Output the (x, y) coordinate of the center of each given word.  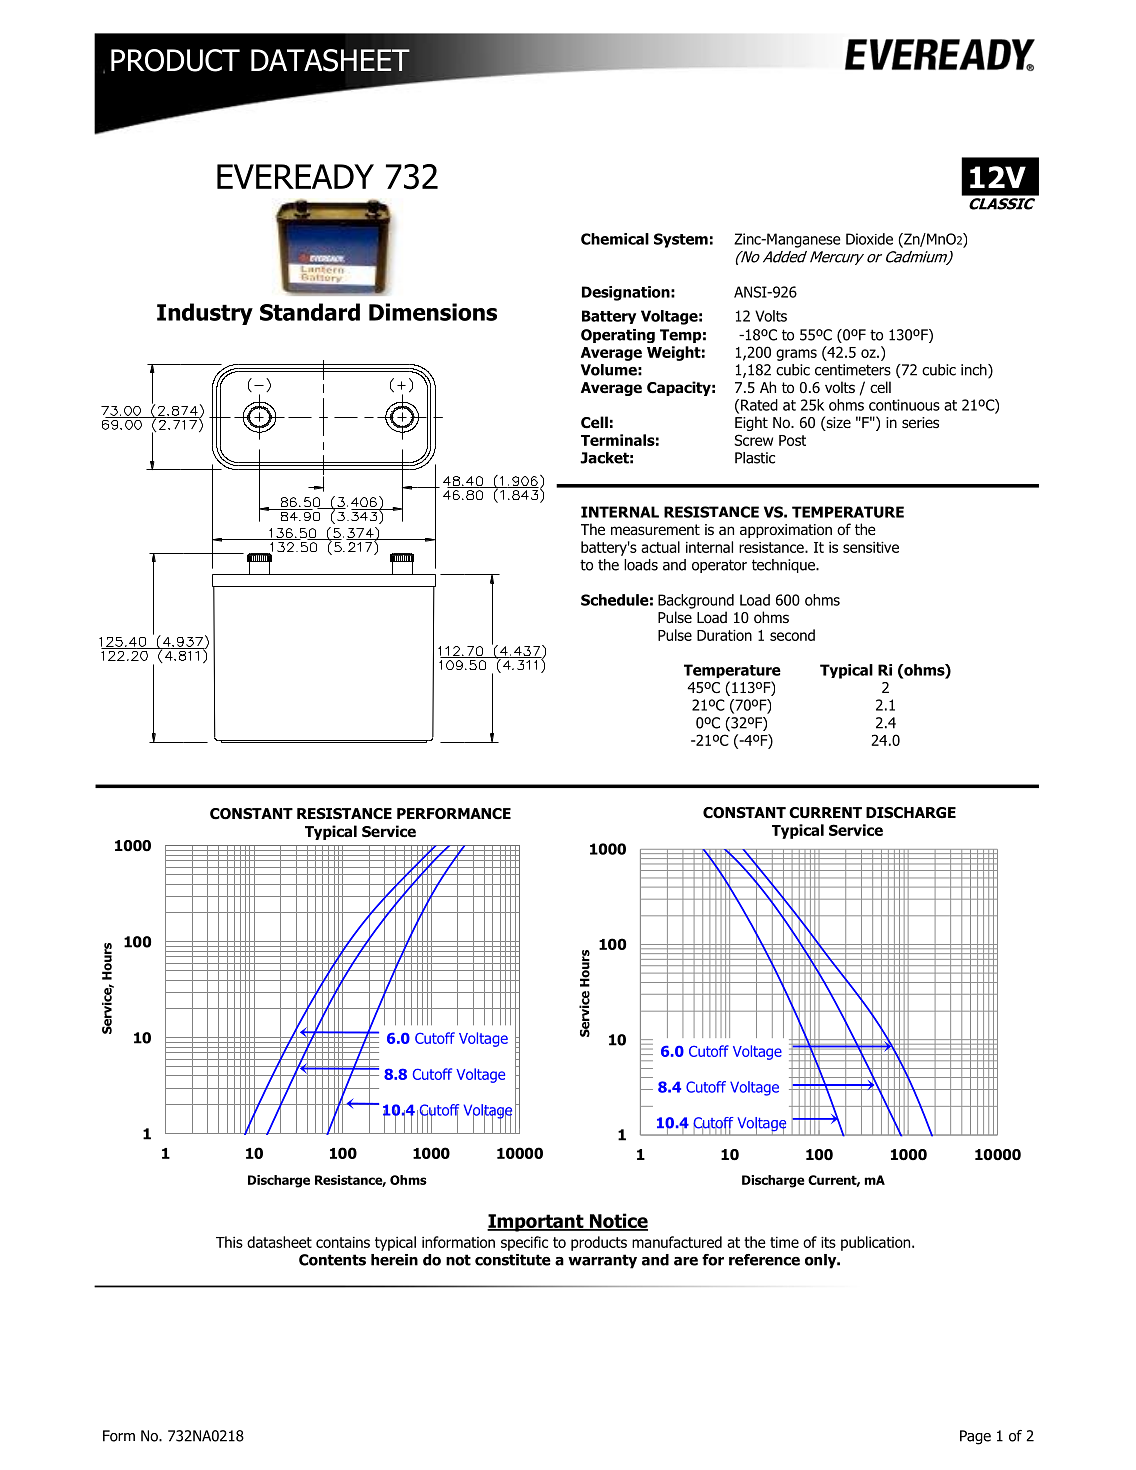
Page (975, 1437)
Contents (332, 1260)
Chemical (615, 239)
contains (343, 1242)
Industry (205, 314)
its (828, 1242)
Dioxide (869, 239)
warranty (602, 1261)
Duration (724, 635)
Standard (310, 312)
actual (660, 547)
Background (696, 601)
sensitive (871, 547)
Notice (617, 1221)
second (792, 635)
